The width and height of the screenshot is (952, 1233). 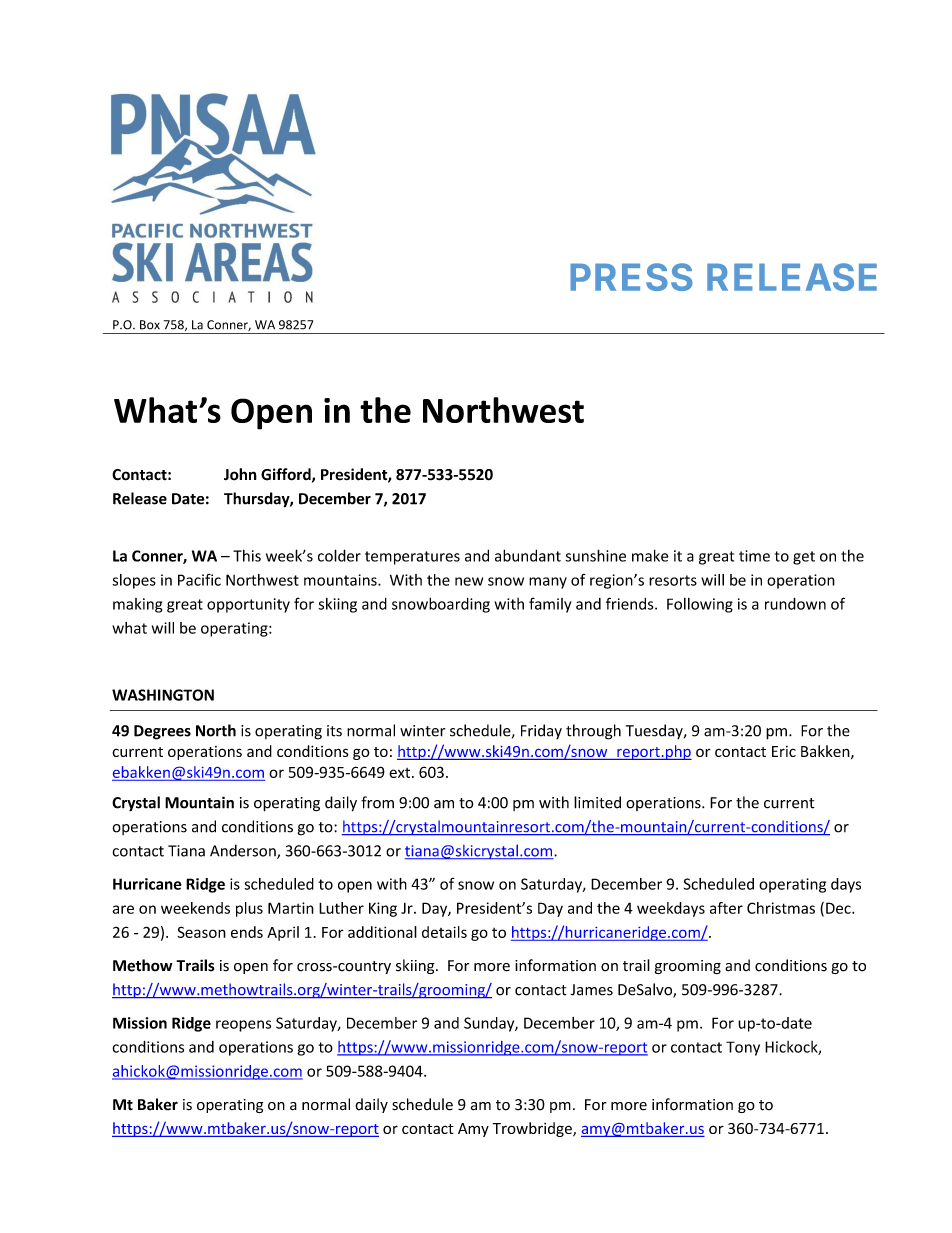 What do you see at coordinates (150, 325) in the screenshot?
I see `Box` at bounding box center [150, 325].
